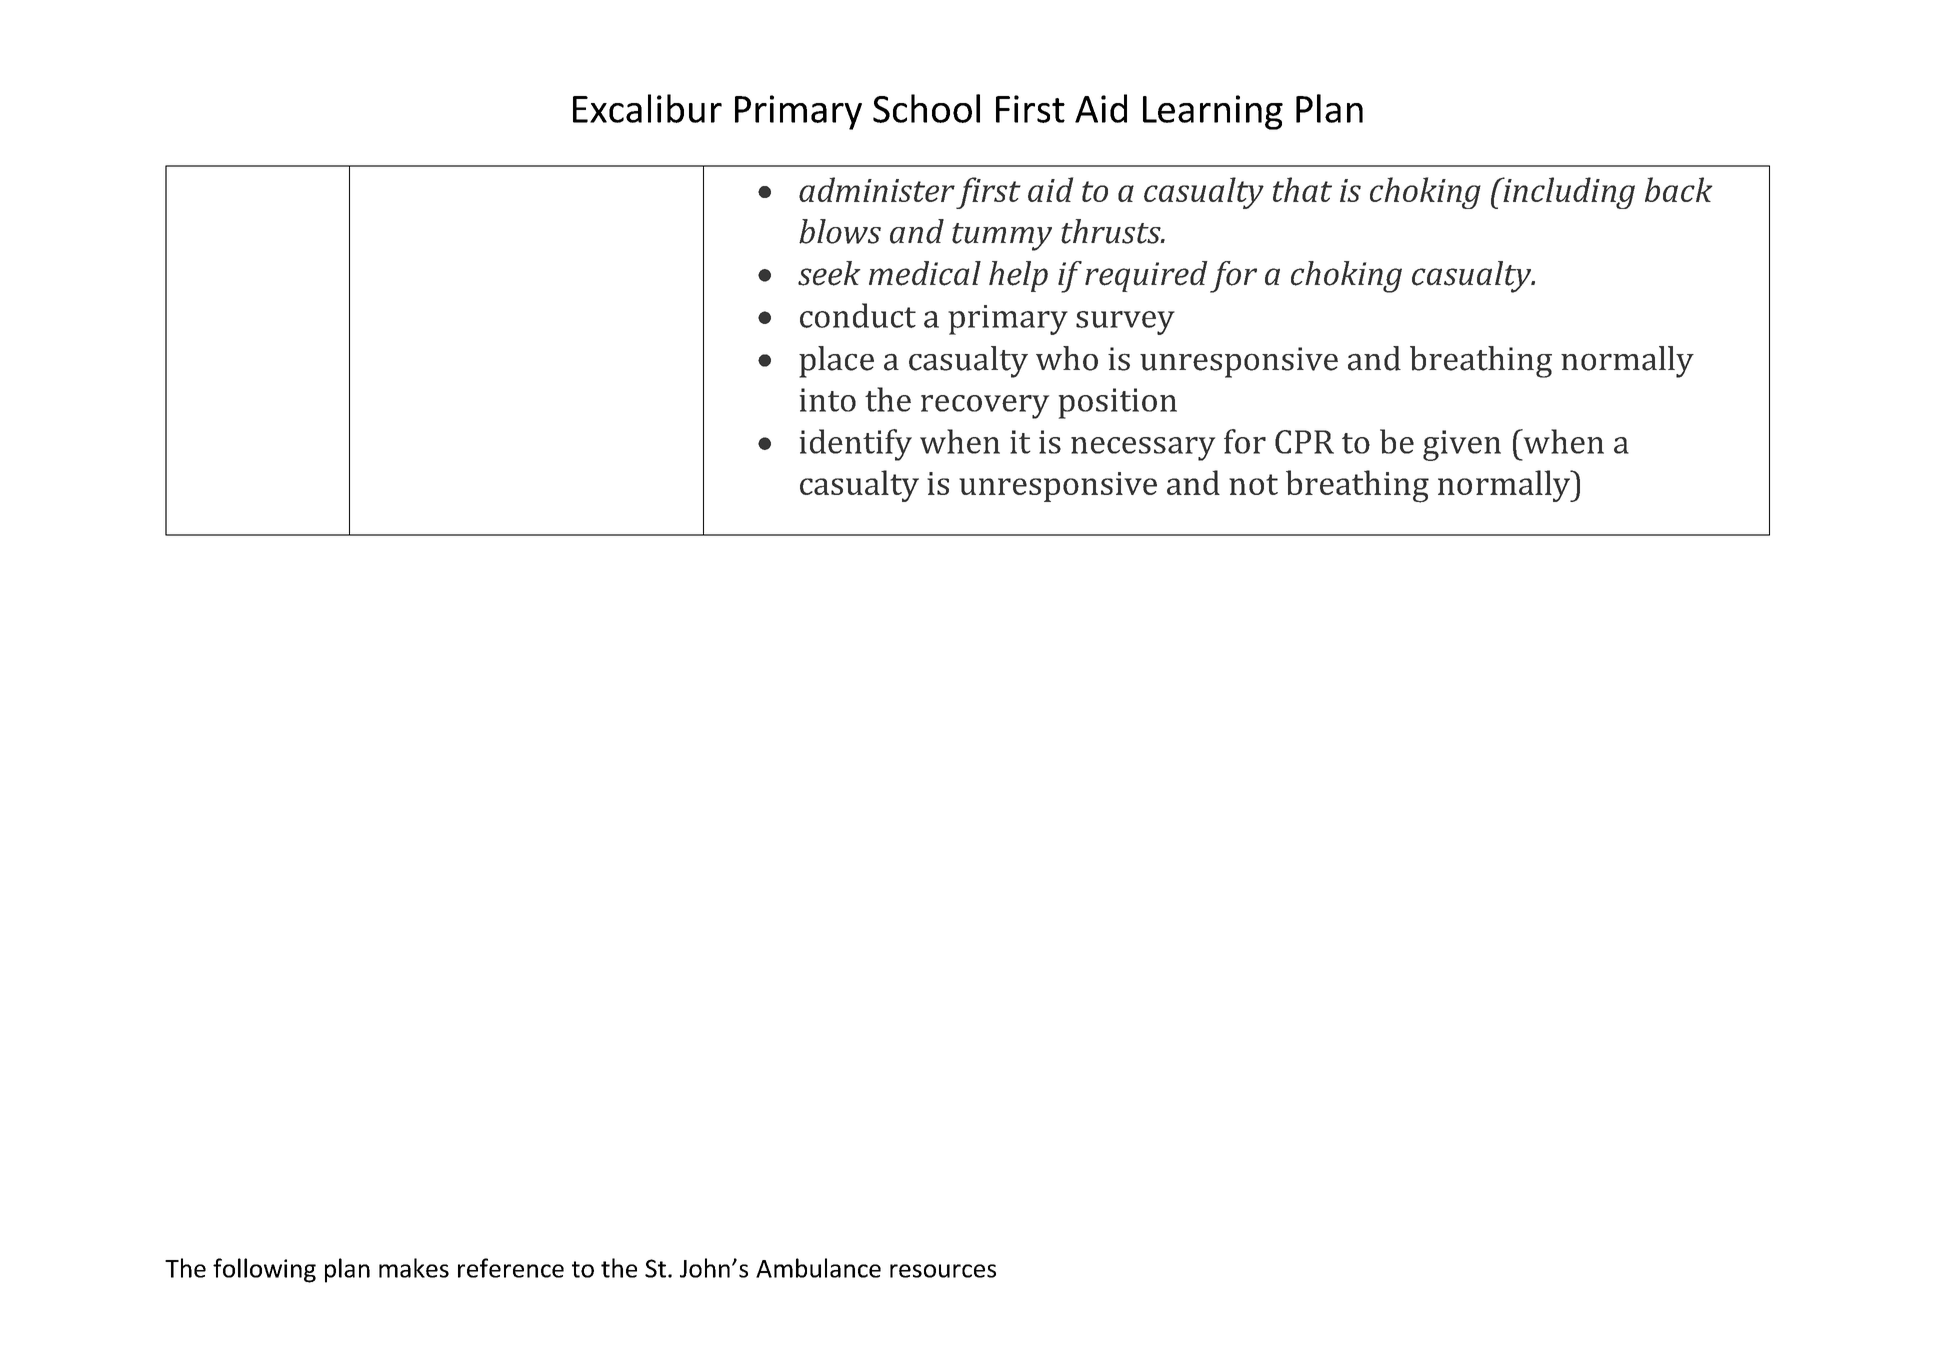 This page has width=1935, height=1367. Describe the element at coordinates (511, 1268) in the page. I see `reference` at that location.
